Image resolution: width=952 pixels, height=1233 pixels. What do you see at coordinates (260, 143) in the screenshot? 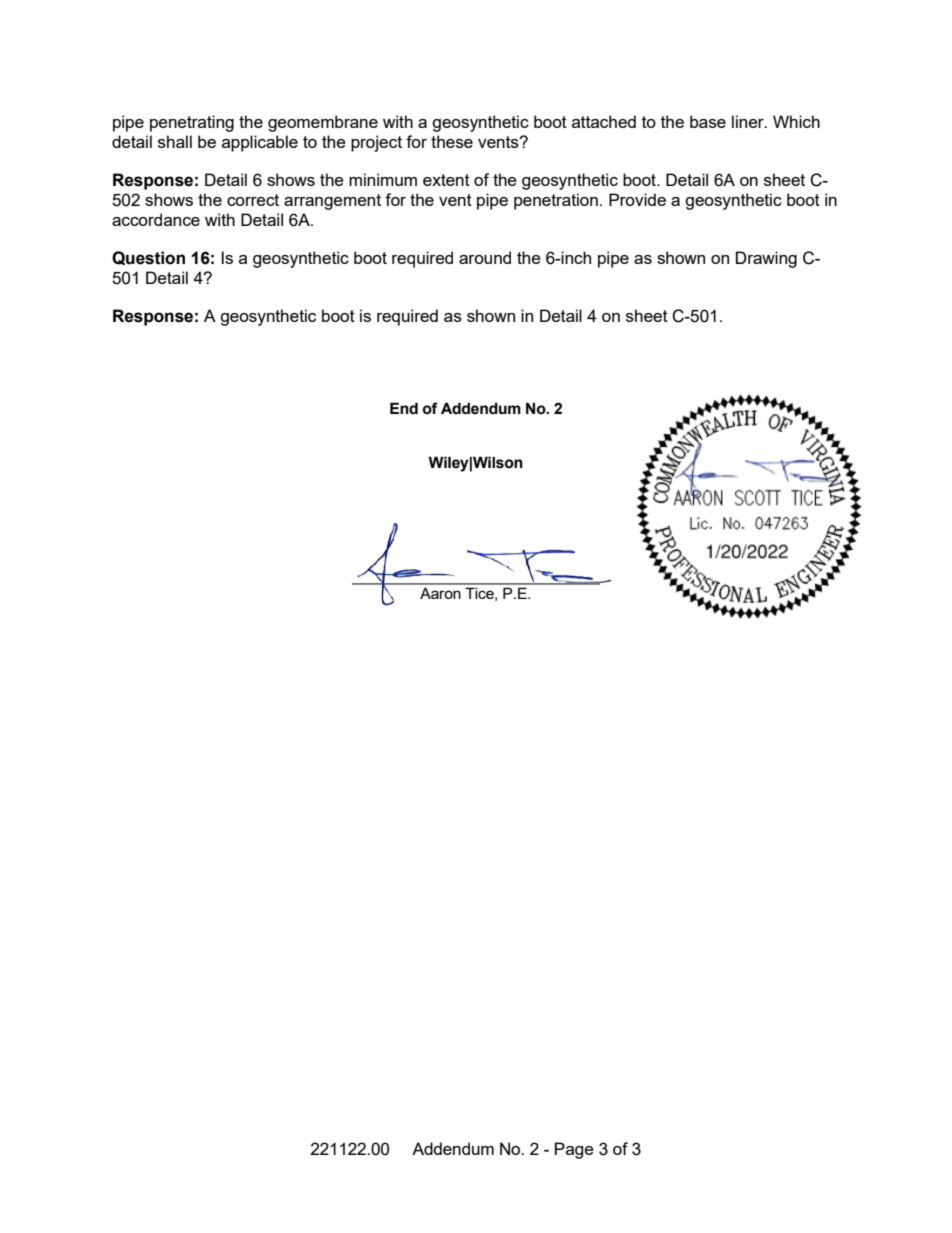
I see `applicable` at bounding box center [260, 143].
